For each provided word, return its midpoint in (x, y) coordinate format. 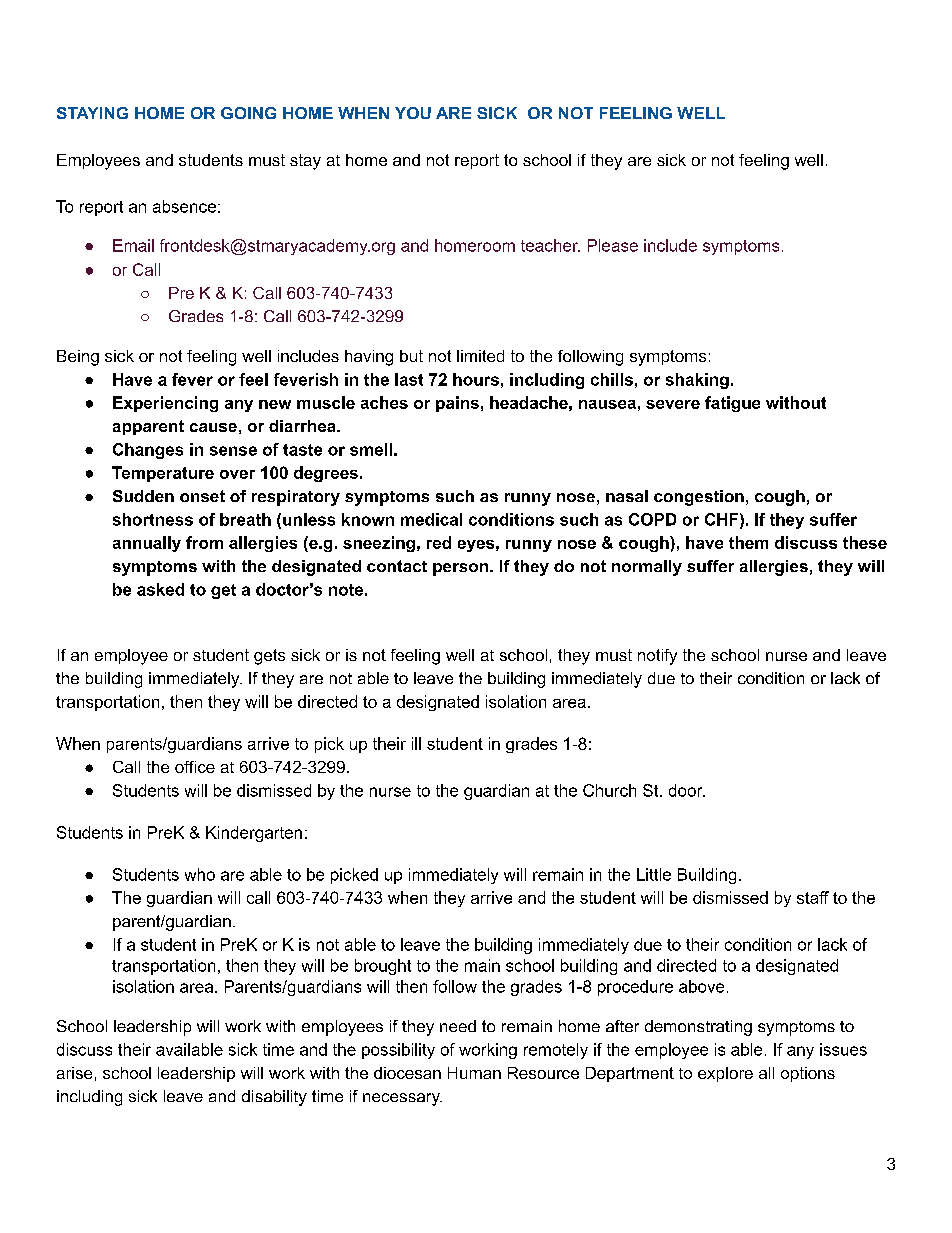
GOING (248, 113)
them (748, 542)
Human (474, 1073)
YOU (413, 113)
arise (74, 1073)
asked (160, 589)
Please (613, 245)
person (462, 569)
